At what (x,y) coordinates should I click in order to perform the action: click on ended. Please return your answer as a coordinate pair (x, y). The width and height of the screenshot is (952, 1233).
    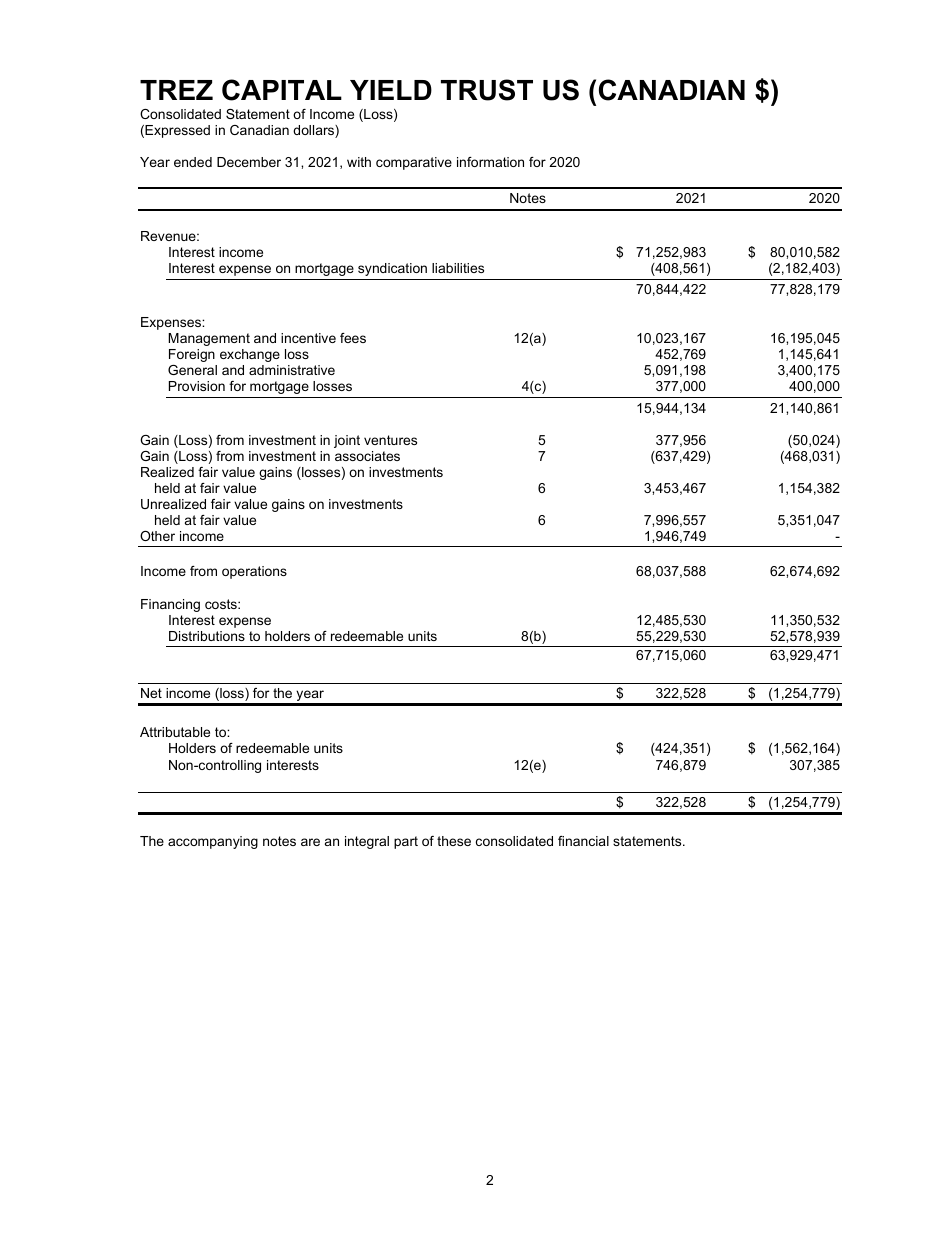
    Looking at the image, I should click on (193, 162).
